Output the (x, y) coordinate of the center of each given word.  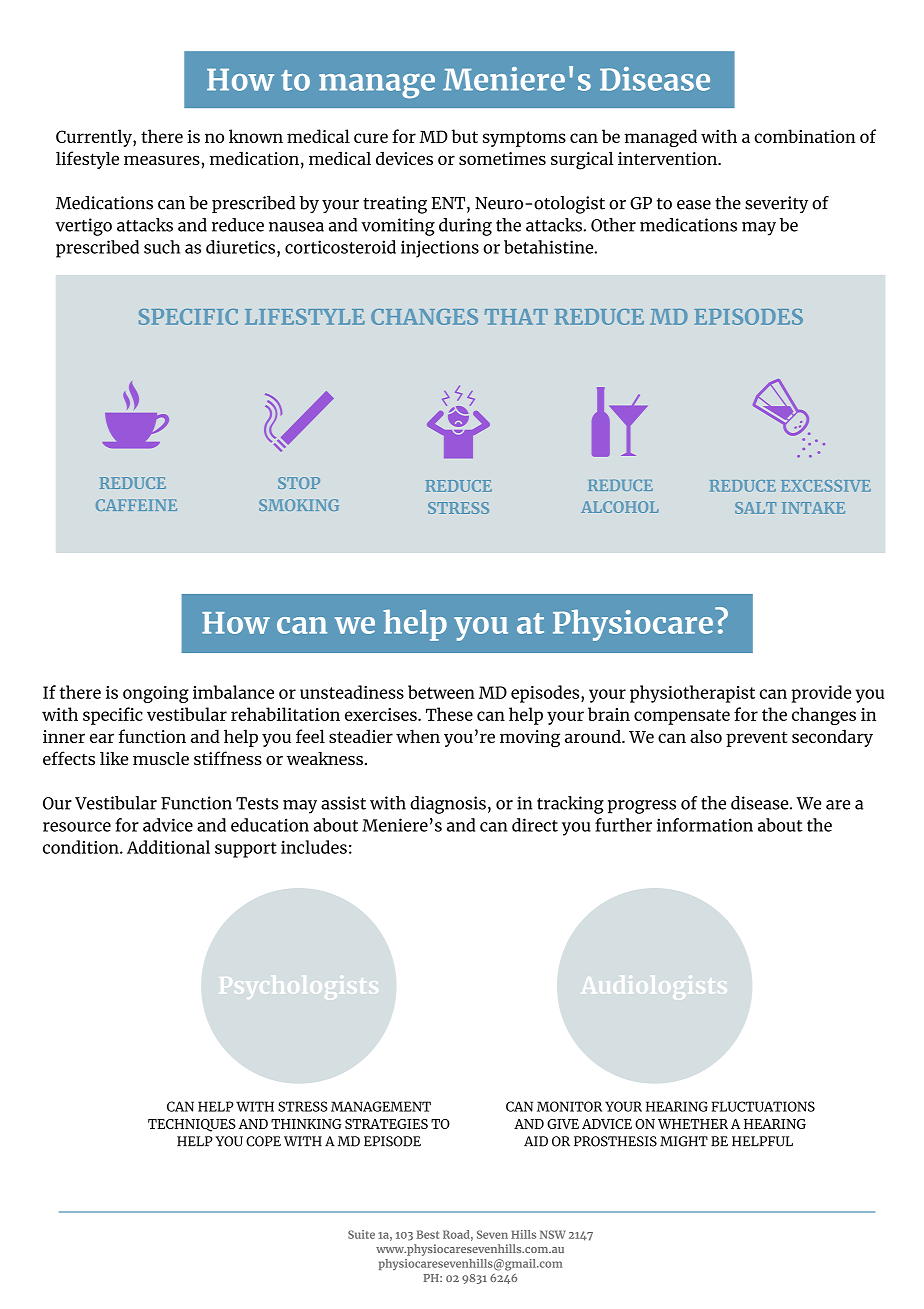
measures (162, 160)
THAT (516, 317)
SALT (755, 508)
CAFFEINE (136, 505)
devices (404, 158)
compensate (682, 717)
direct (535, 825)
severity (776, 204)
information (705, 825)
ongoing (156, 694)
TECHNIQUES (192, 1125)
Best (427, 1234)
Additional (168, 847)
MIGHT (684, 1141)
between (441, 692)
